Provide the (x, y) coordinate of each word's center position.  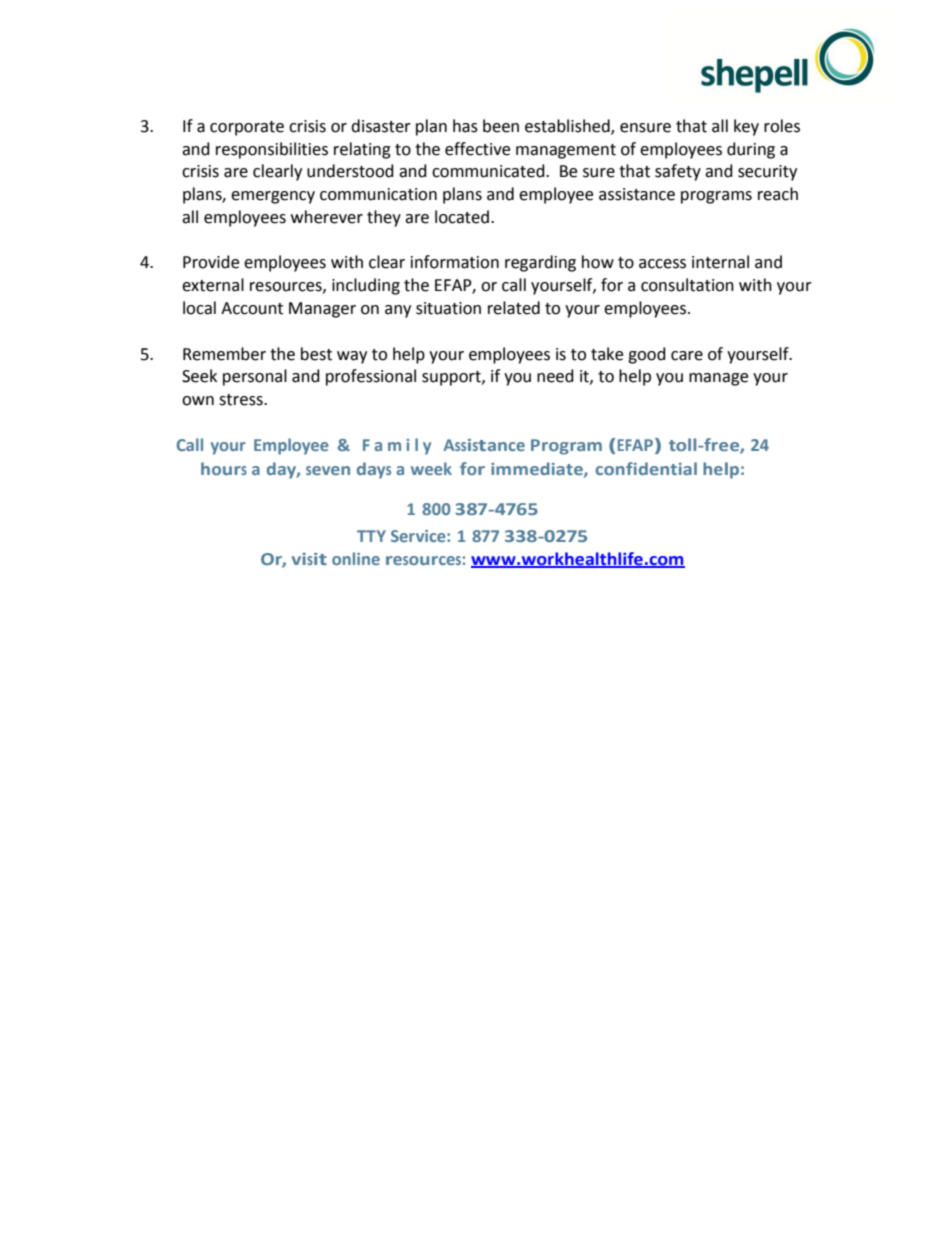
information (455, 262)
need (555, 376)
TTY (371, 536)
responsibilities (272, 150)
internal (720, 262)
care (687, 356)
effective (477, 149)
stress (242, 400)
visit (309, 559)
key (746, 127)
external (213, 285)
